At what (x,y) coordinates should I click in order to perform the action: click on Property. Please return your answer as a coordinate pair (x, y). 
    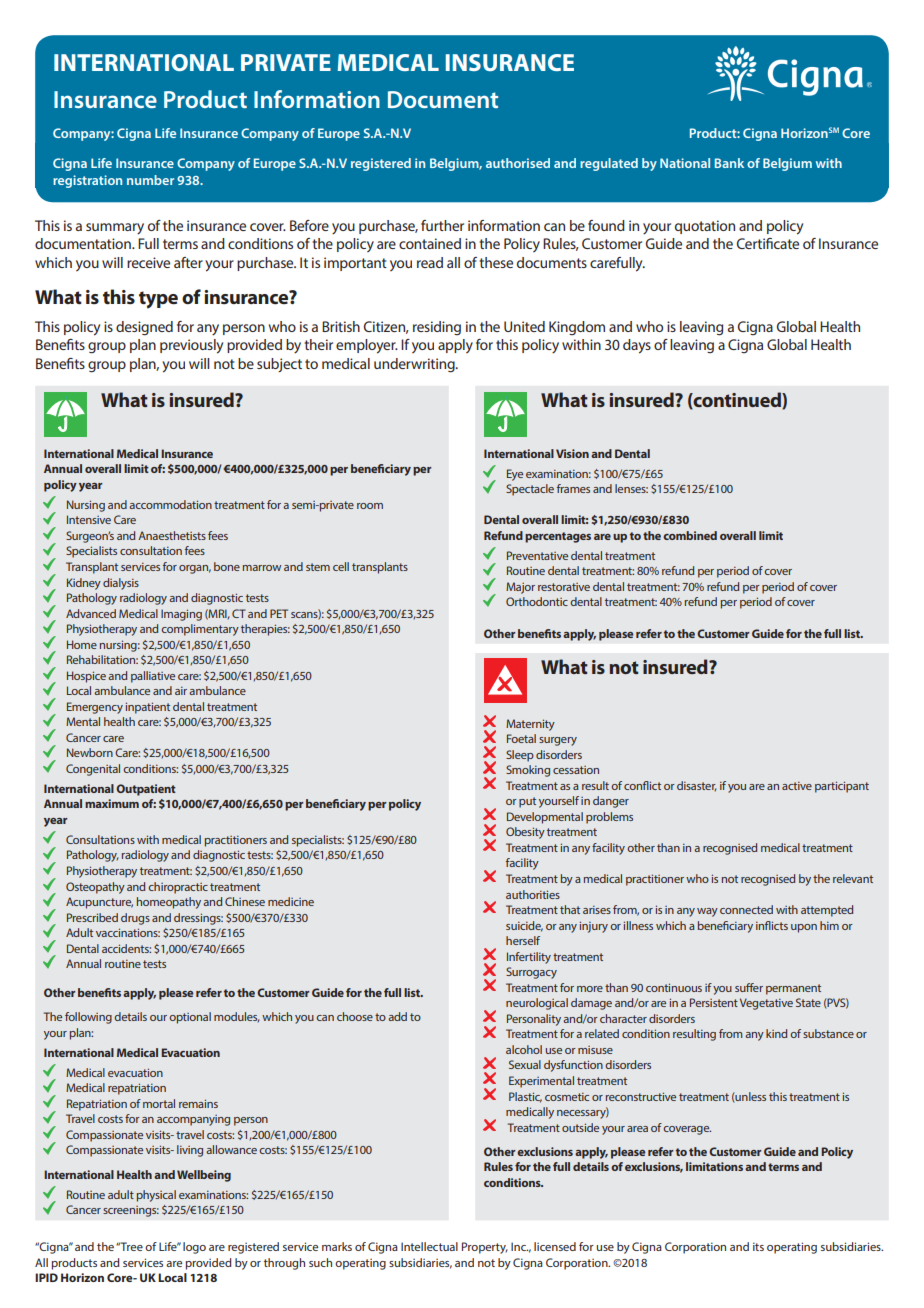
    Looking at the image, I should click on (485, 1248).
